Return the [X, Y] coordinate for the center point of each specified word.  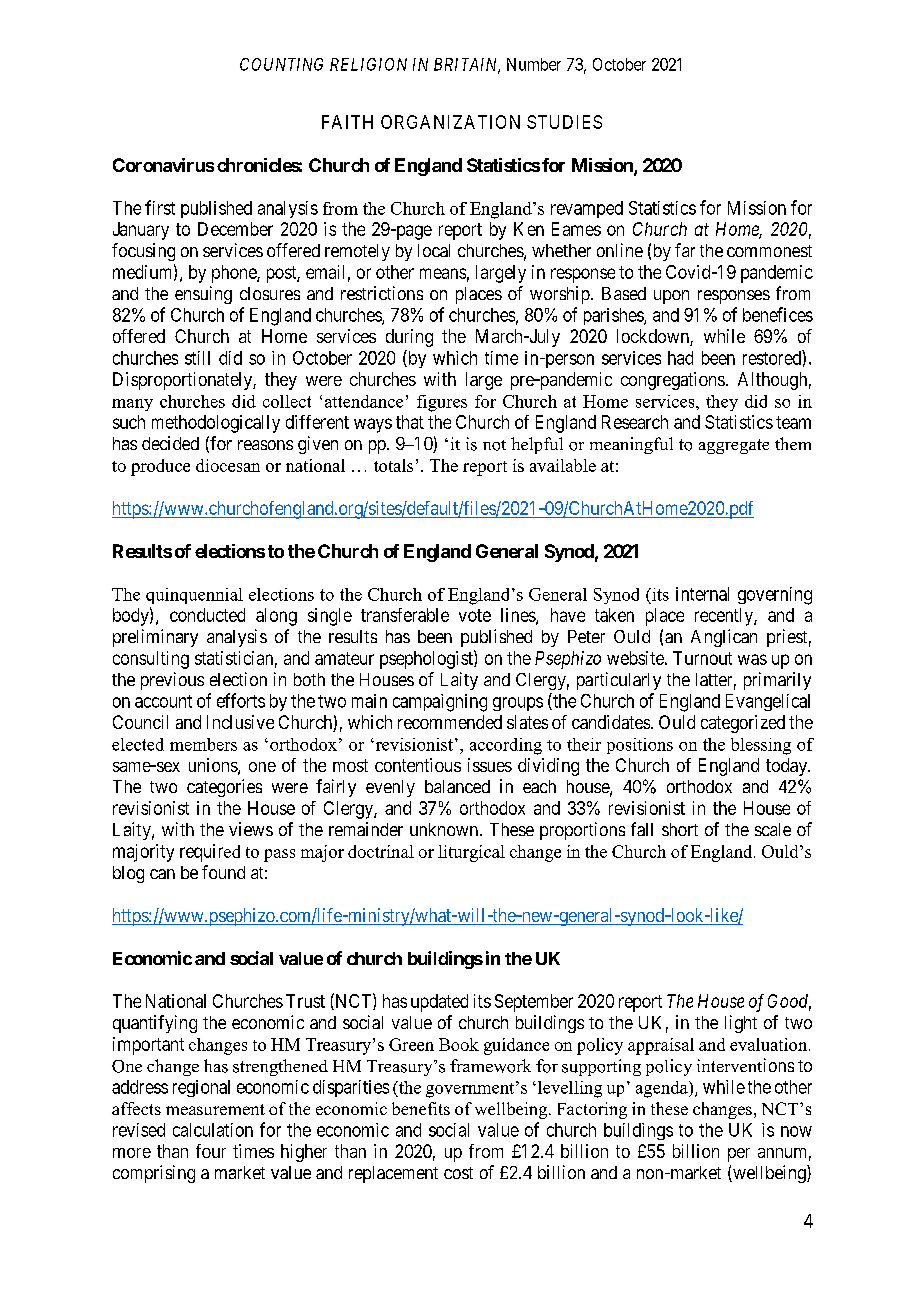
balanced [457, 786]
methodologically [216, 424]
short [680, 829]
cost [458, 1173]
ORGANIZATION [450, 122]
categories [224, 788]
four [211, 1151]
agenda [663, 1089]
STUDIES [564, 122]
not [494, 445]
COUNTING [281, 64]
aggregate [734, 446]
